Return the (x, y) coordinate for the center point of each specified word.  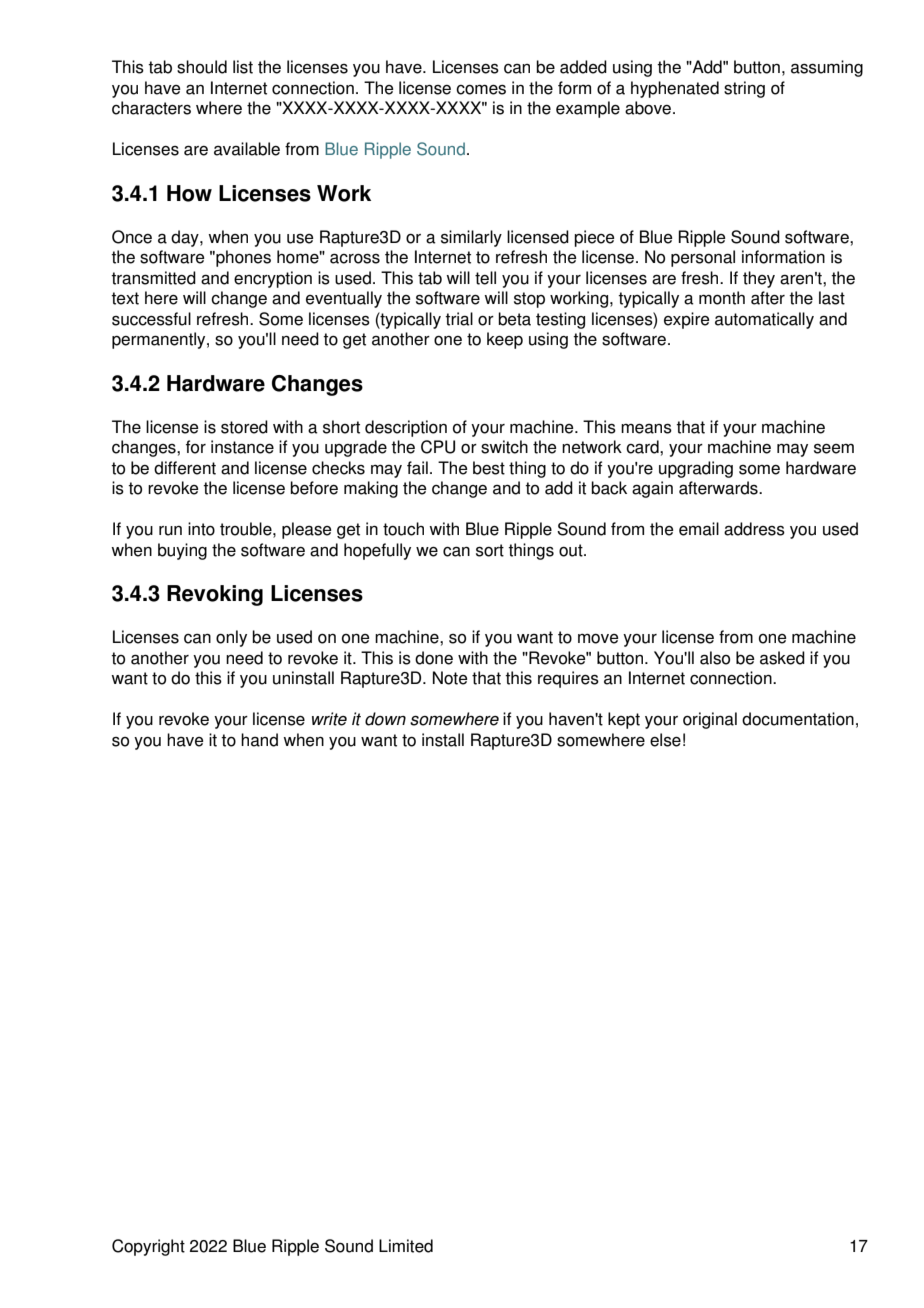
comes (481, 90)
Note (450, 678)
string (744, 89)
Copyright (148, 1247)
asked (782, 658)
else (665, 740)
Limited (406, 1246)
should (202, 67)
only (231, 638)
